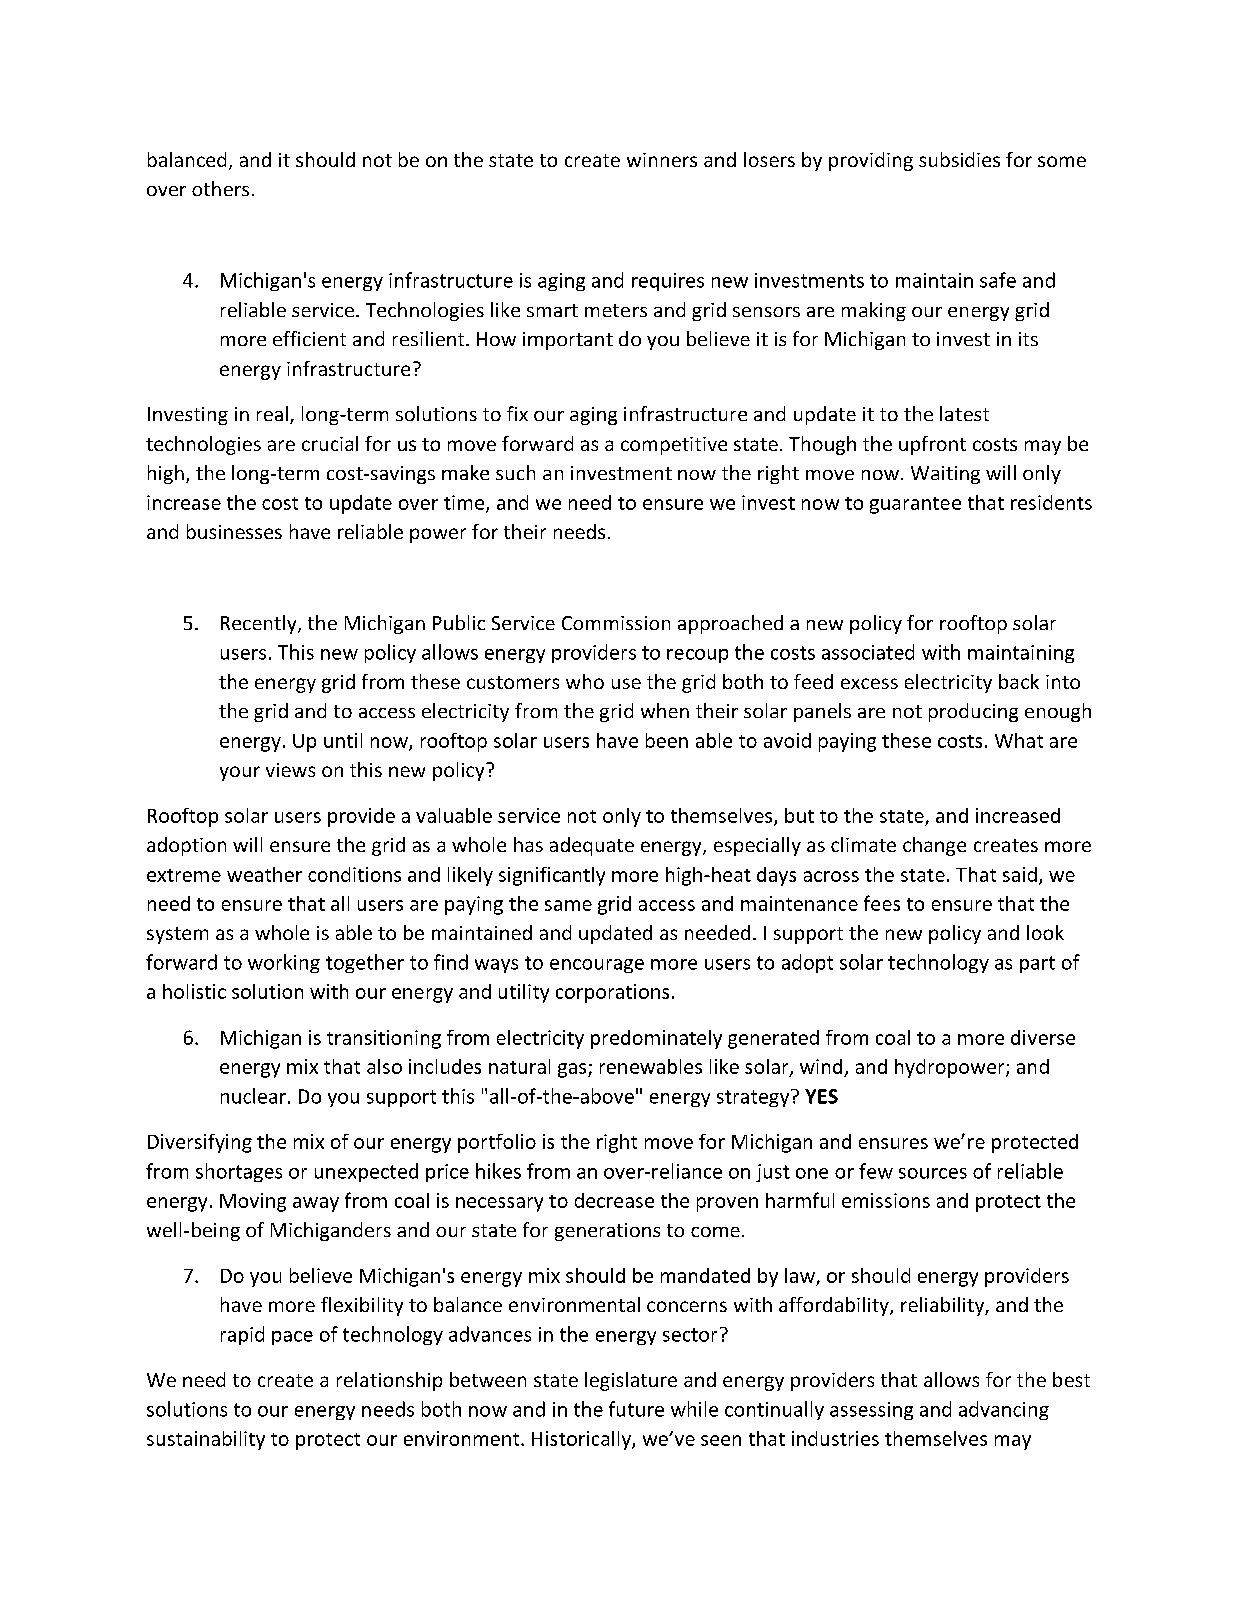  I want to click on views, so click(290, 770).
